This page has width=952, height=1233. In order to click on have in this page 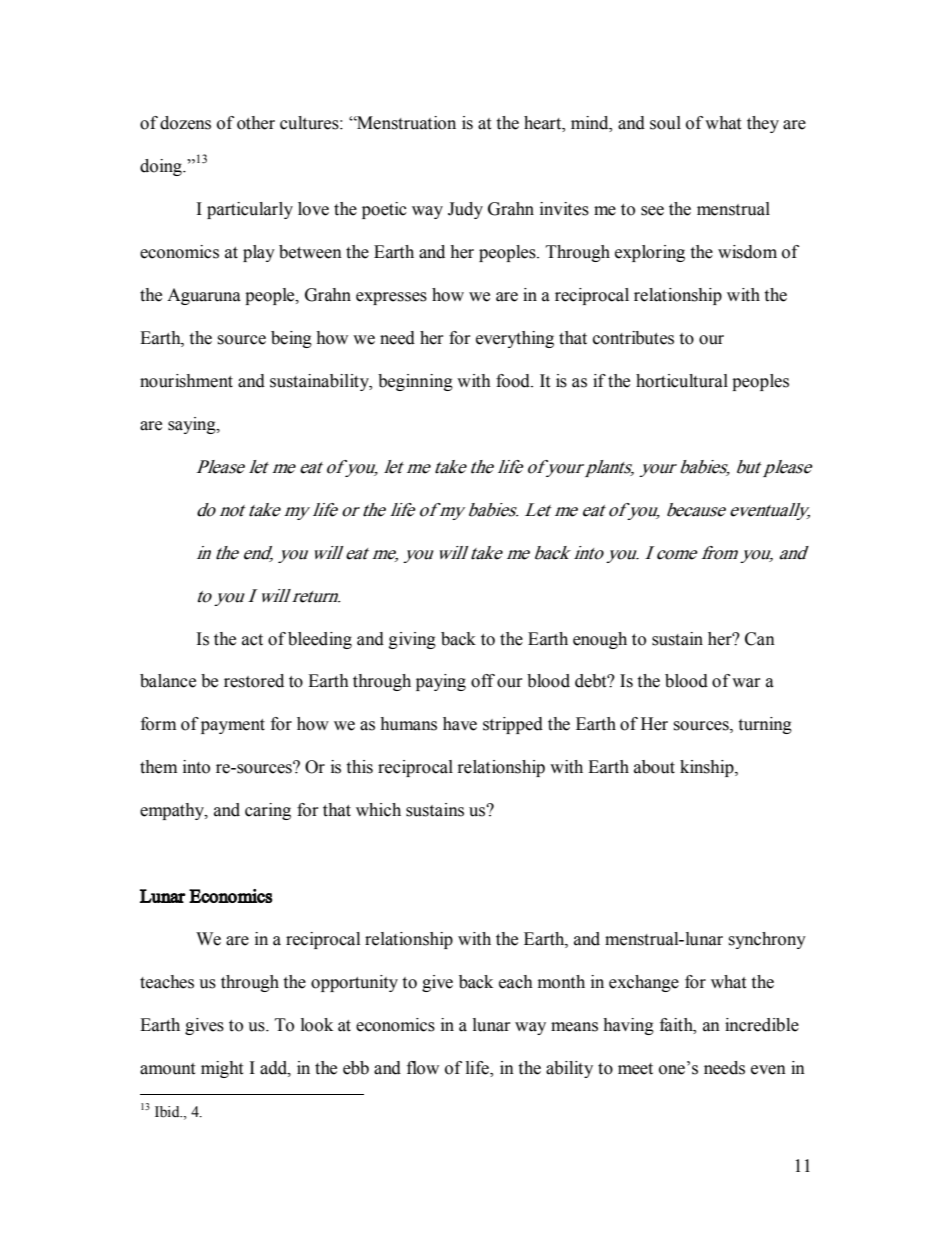, I will do `click(460, 724)`.
